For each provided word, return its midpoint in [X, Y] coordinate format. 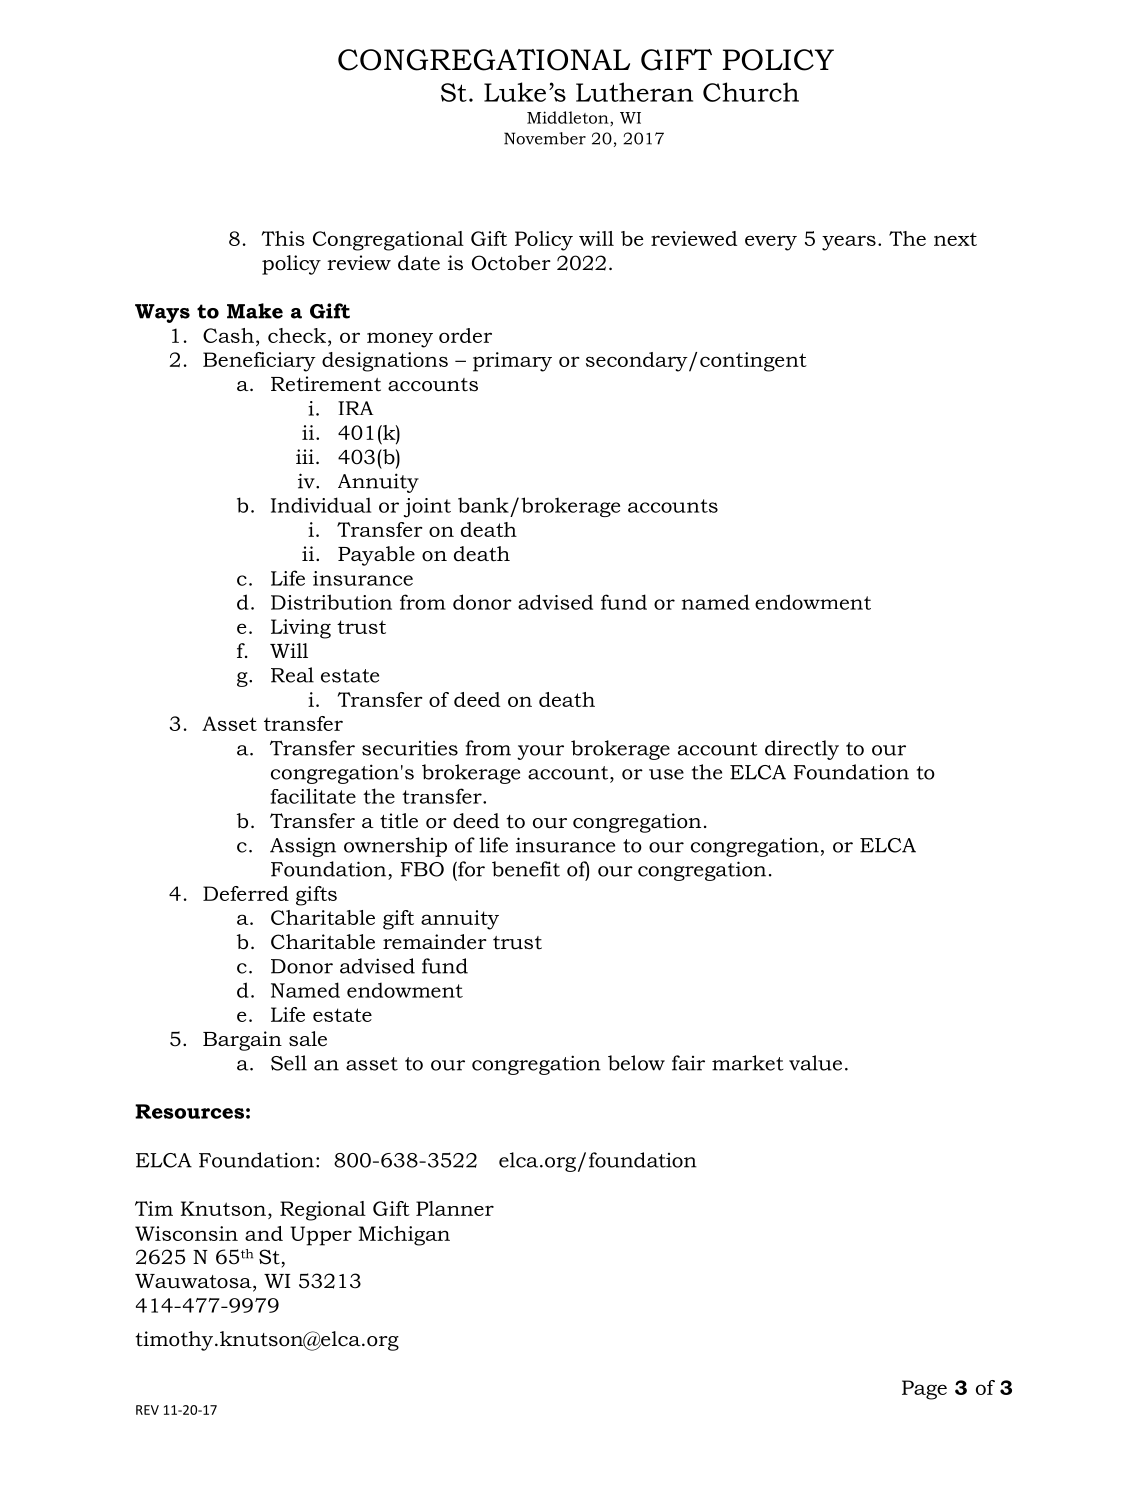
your [540, 752]
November [545, 138]
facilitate [313, 796]
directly [802, 750]
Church [751, 92]
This [283, 238]
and [264, 1233]
